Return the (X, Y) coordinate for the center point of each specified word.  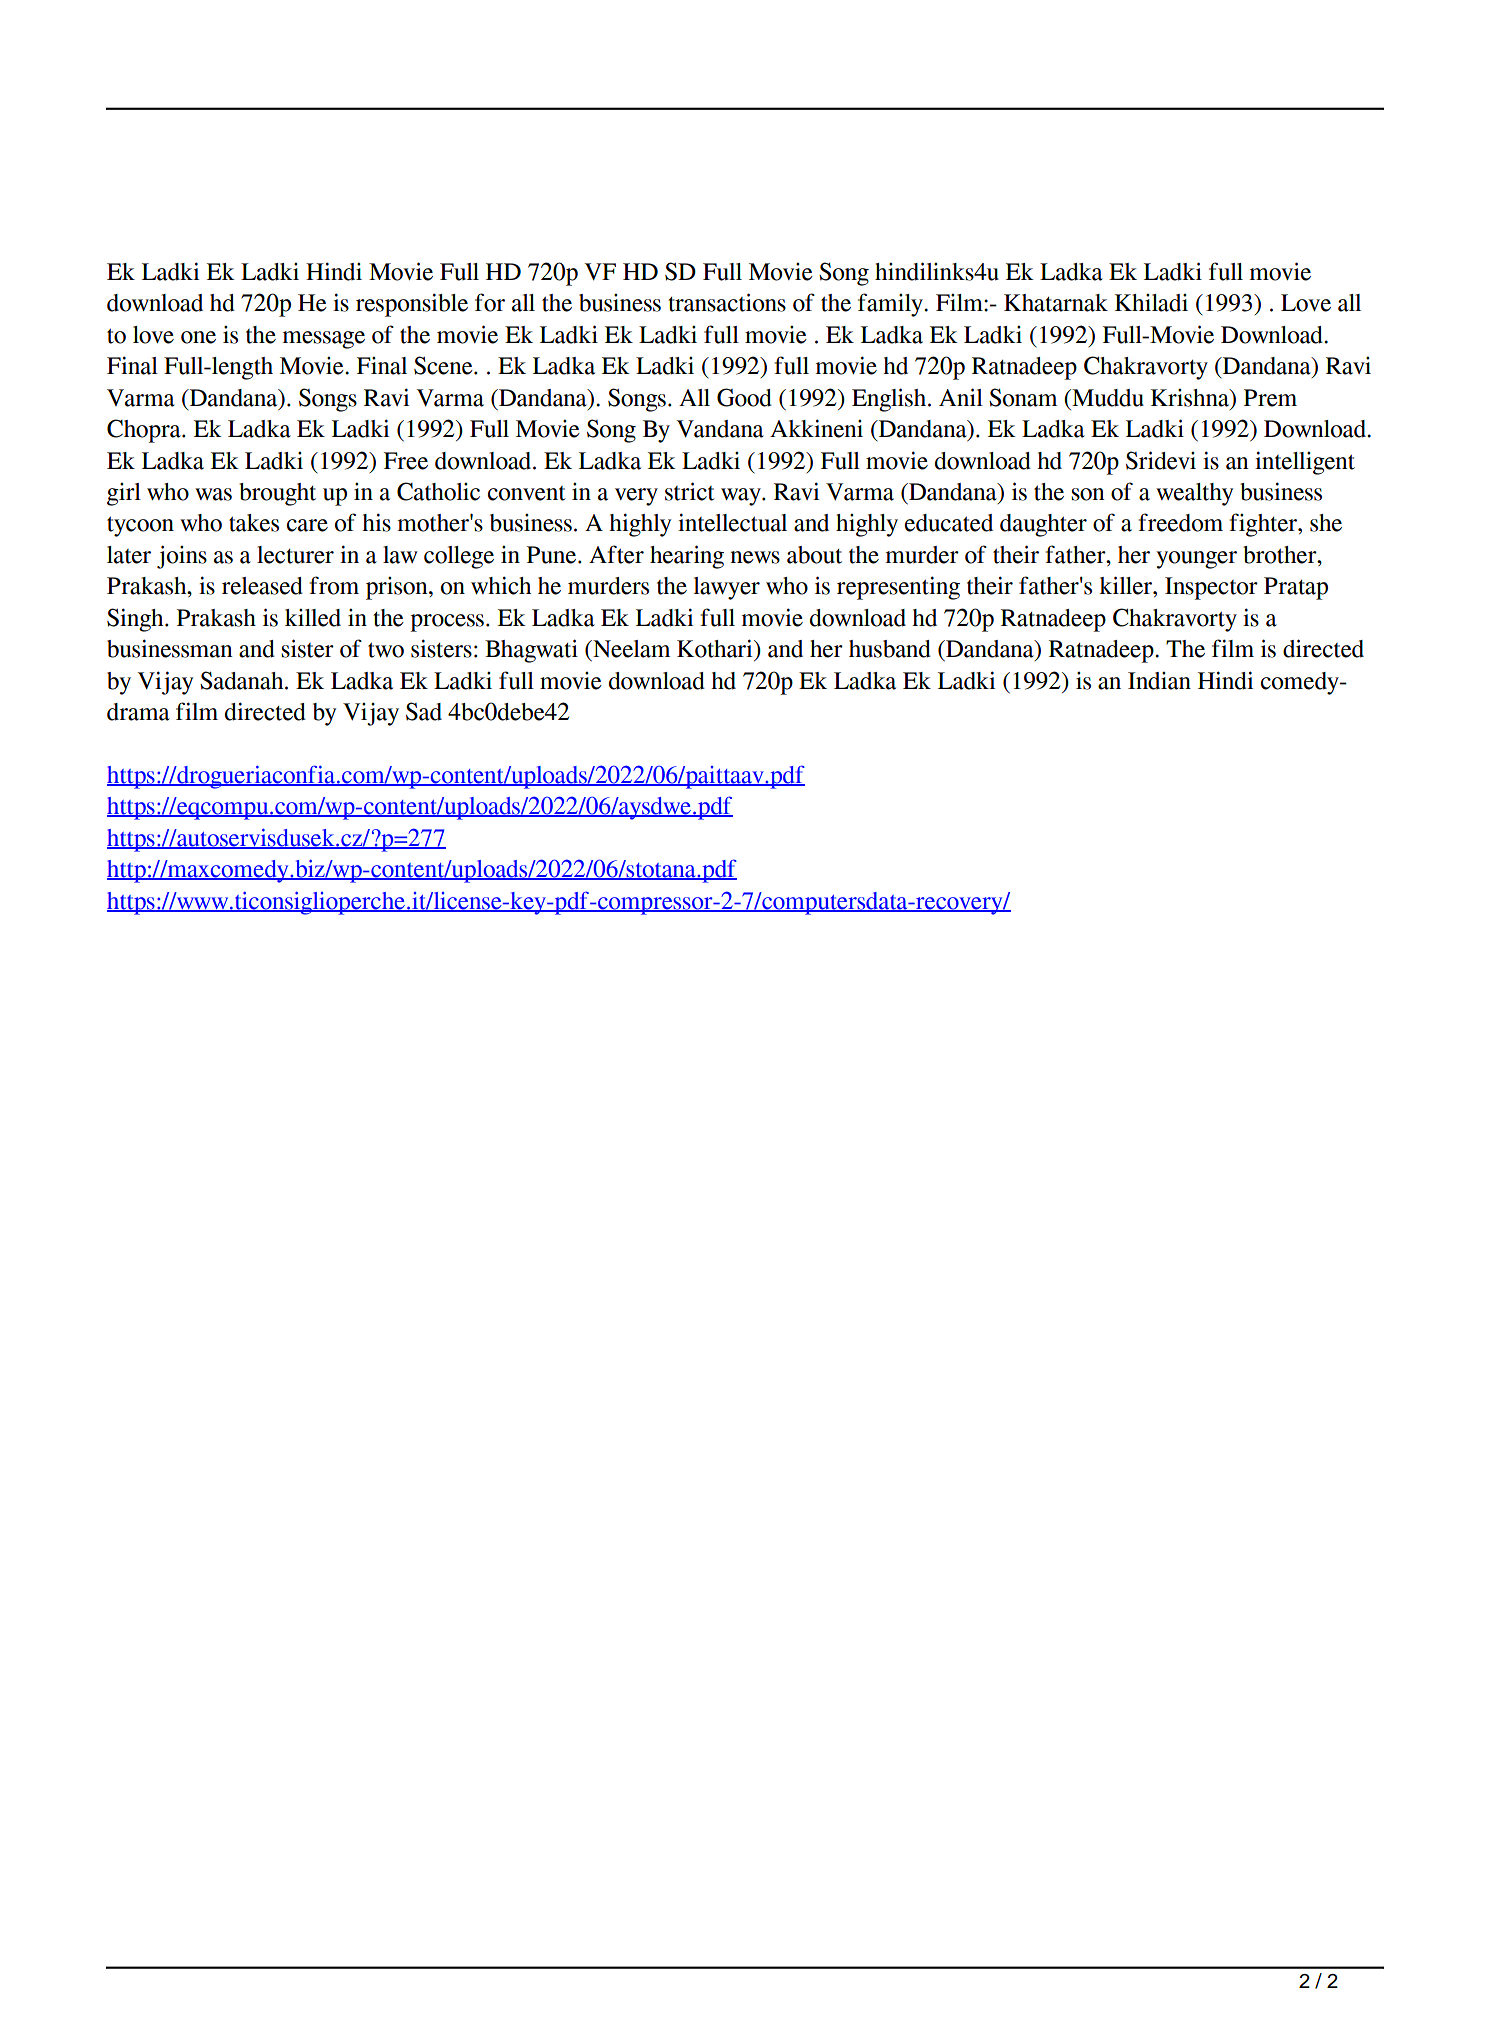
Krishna (1191, 398)
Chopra (145, 431)
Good (744, 397)
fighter (1264, 525)
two (386, 650)
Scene (444, 365)
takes (254, 523)
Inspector (1211, 588)
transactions (727, 302)
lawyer (727, 588)
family (892, 305)
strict (690, 491)
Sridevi (1161, 460)
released (262, 586)
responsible (412, 305)
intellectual (732, 522)
